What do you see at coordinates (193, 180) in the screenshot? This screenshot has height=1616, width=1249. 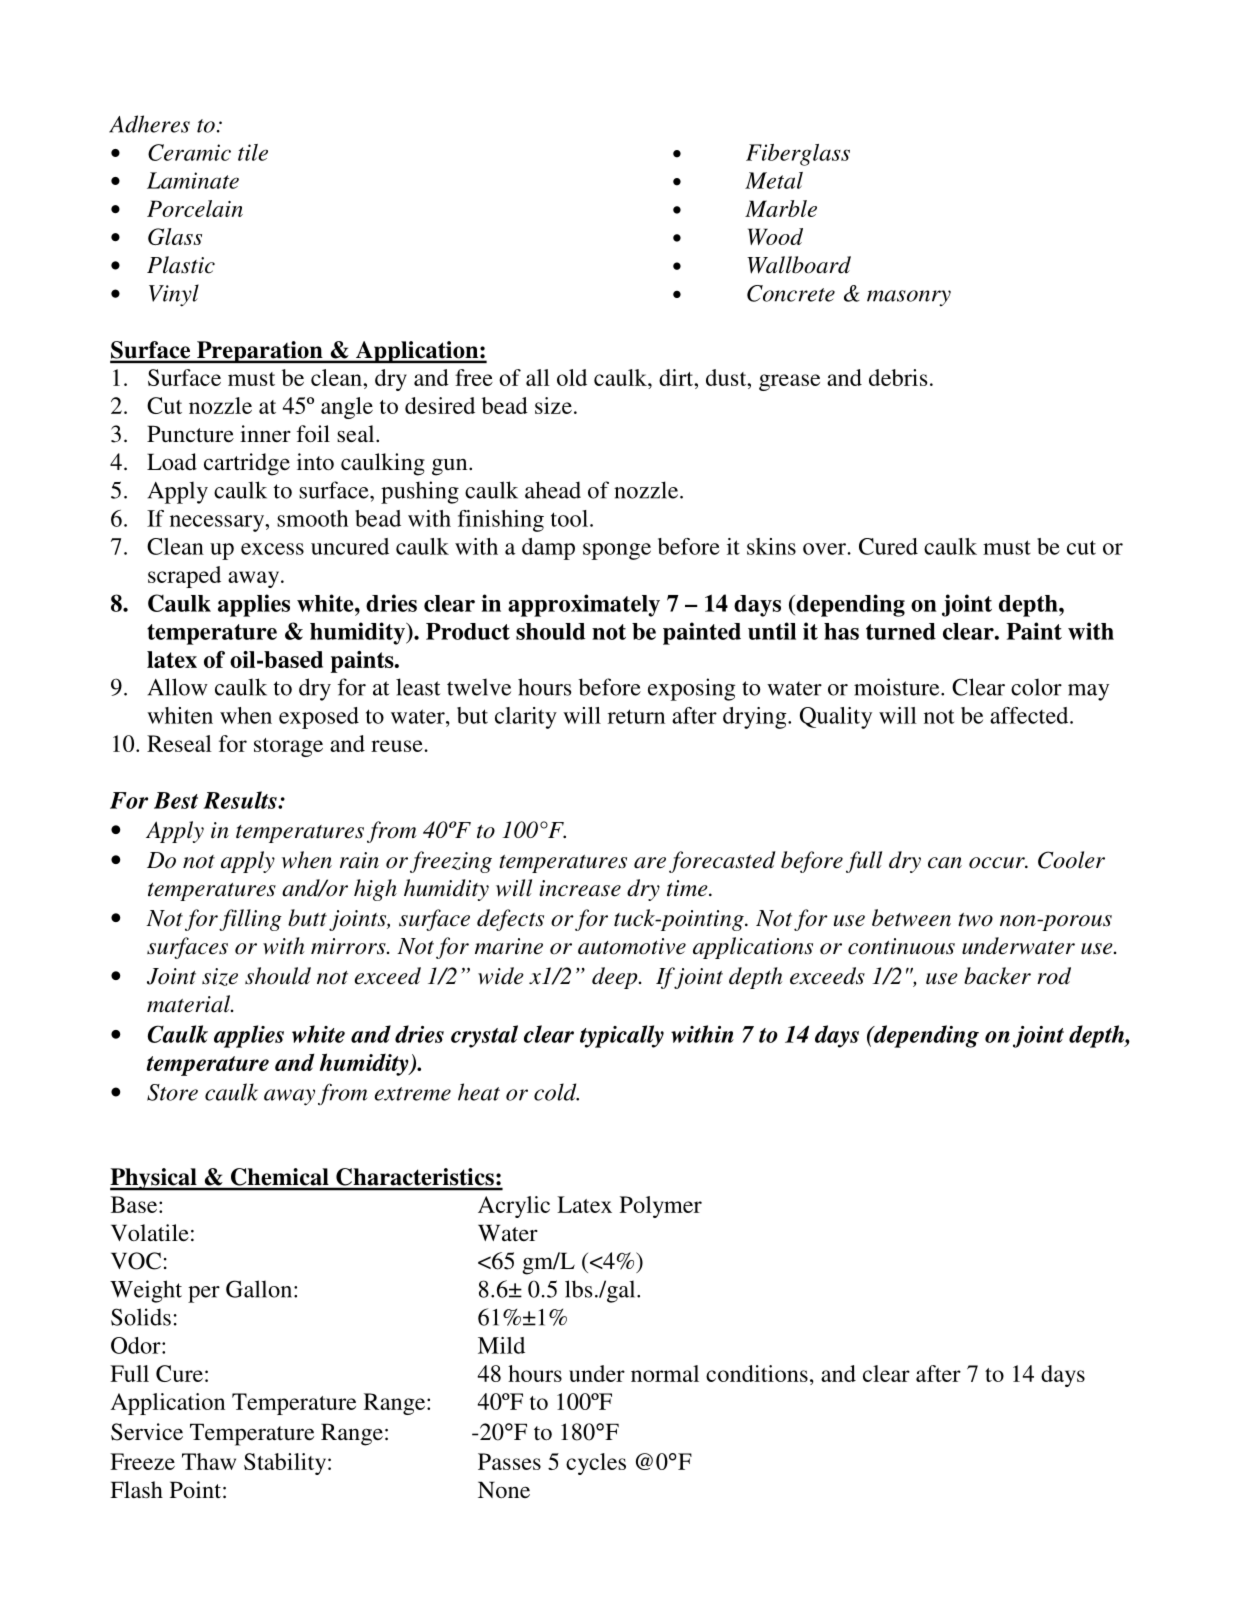 I see `Laminate` at bounding box center [193, 180].
